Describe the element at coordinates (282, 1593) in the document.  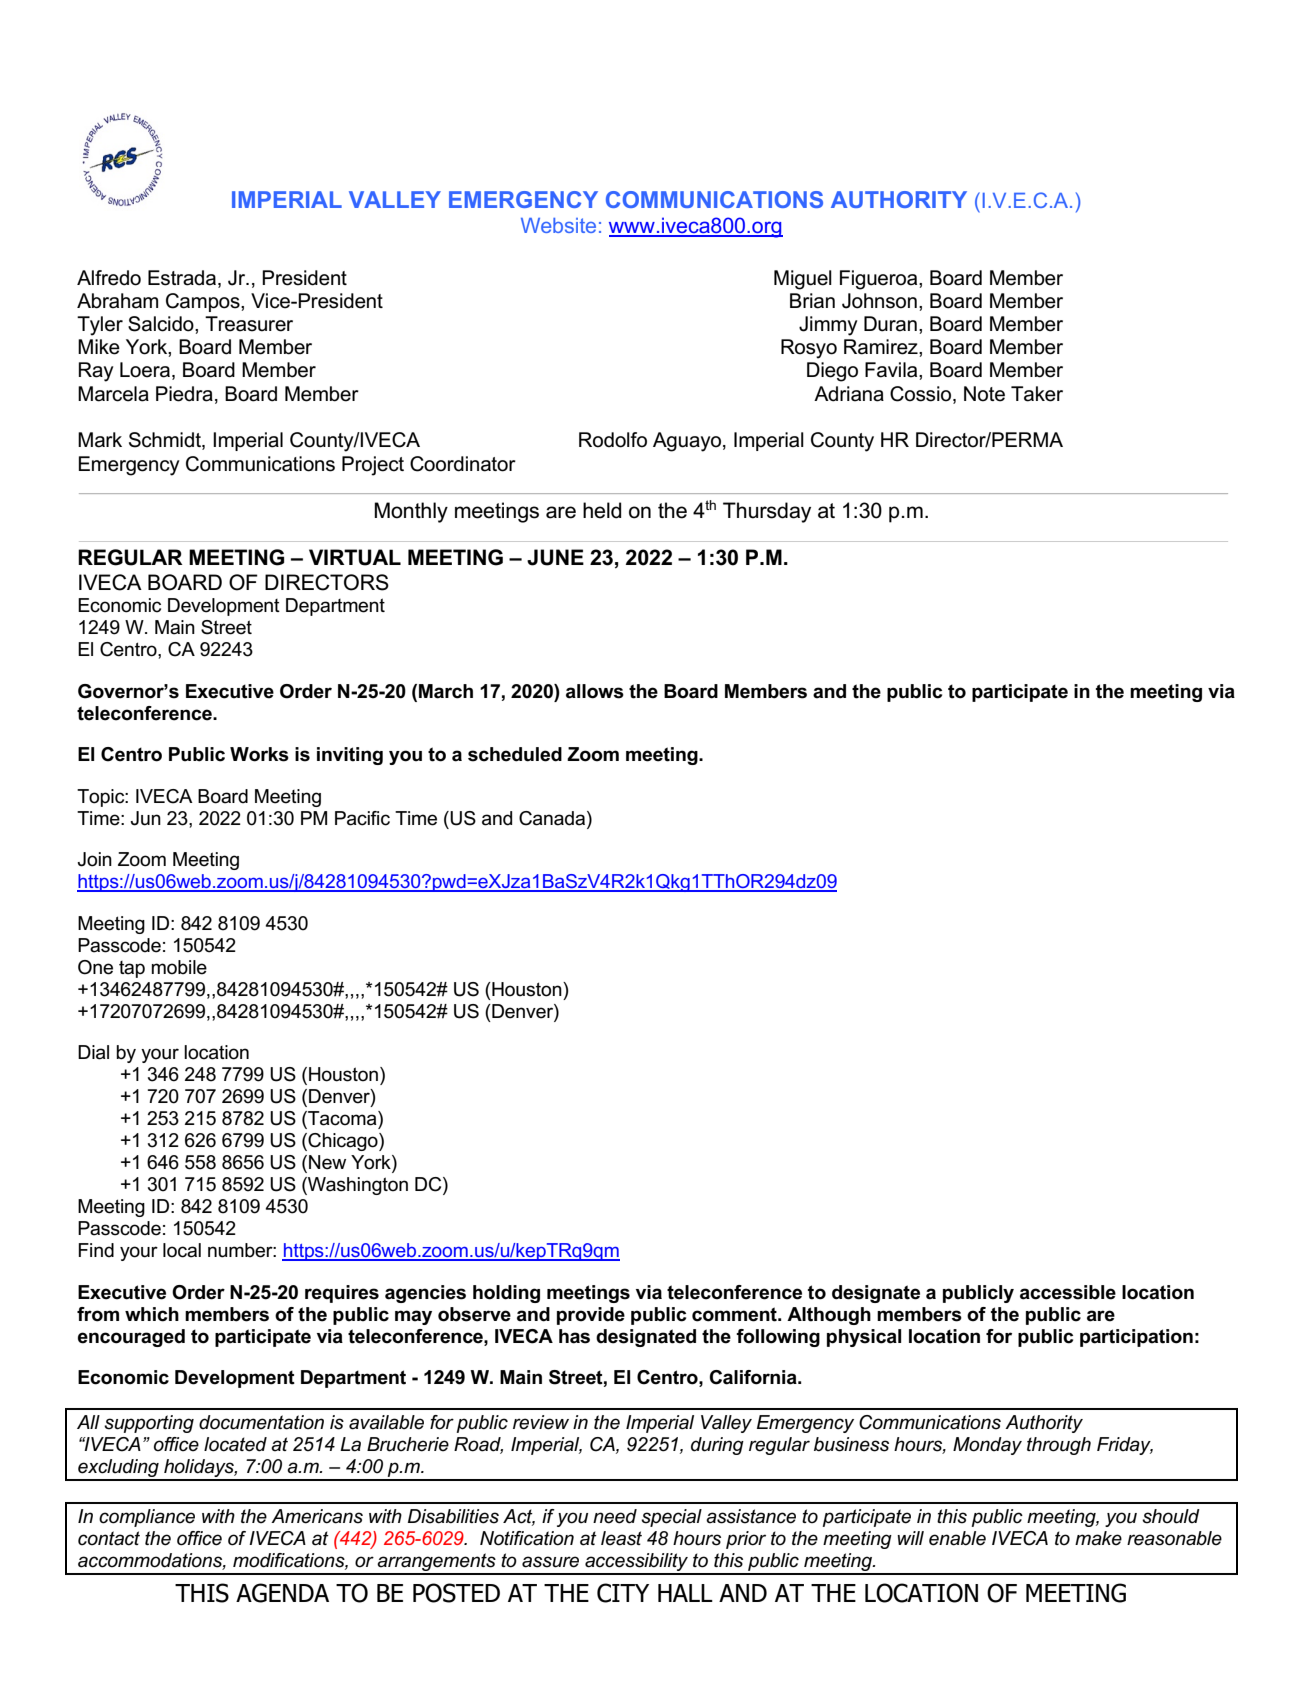
I see `AGENDA` at that location.
